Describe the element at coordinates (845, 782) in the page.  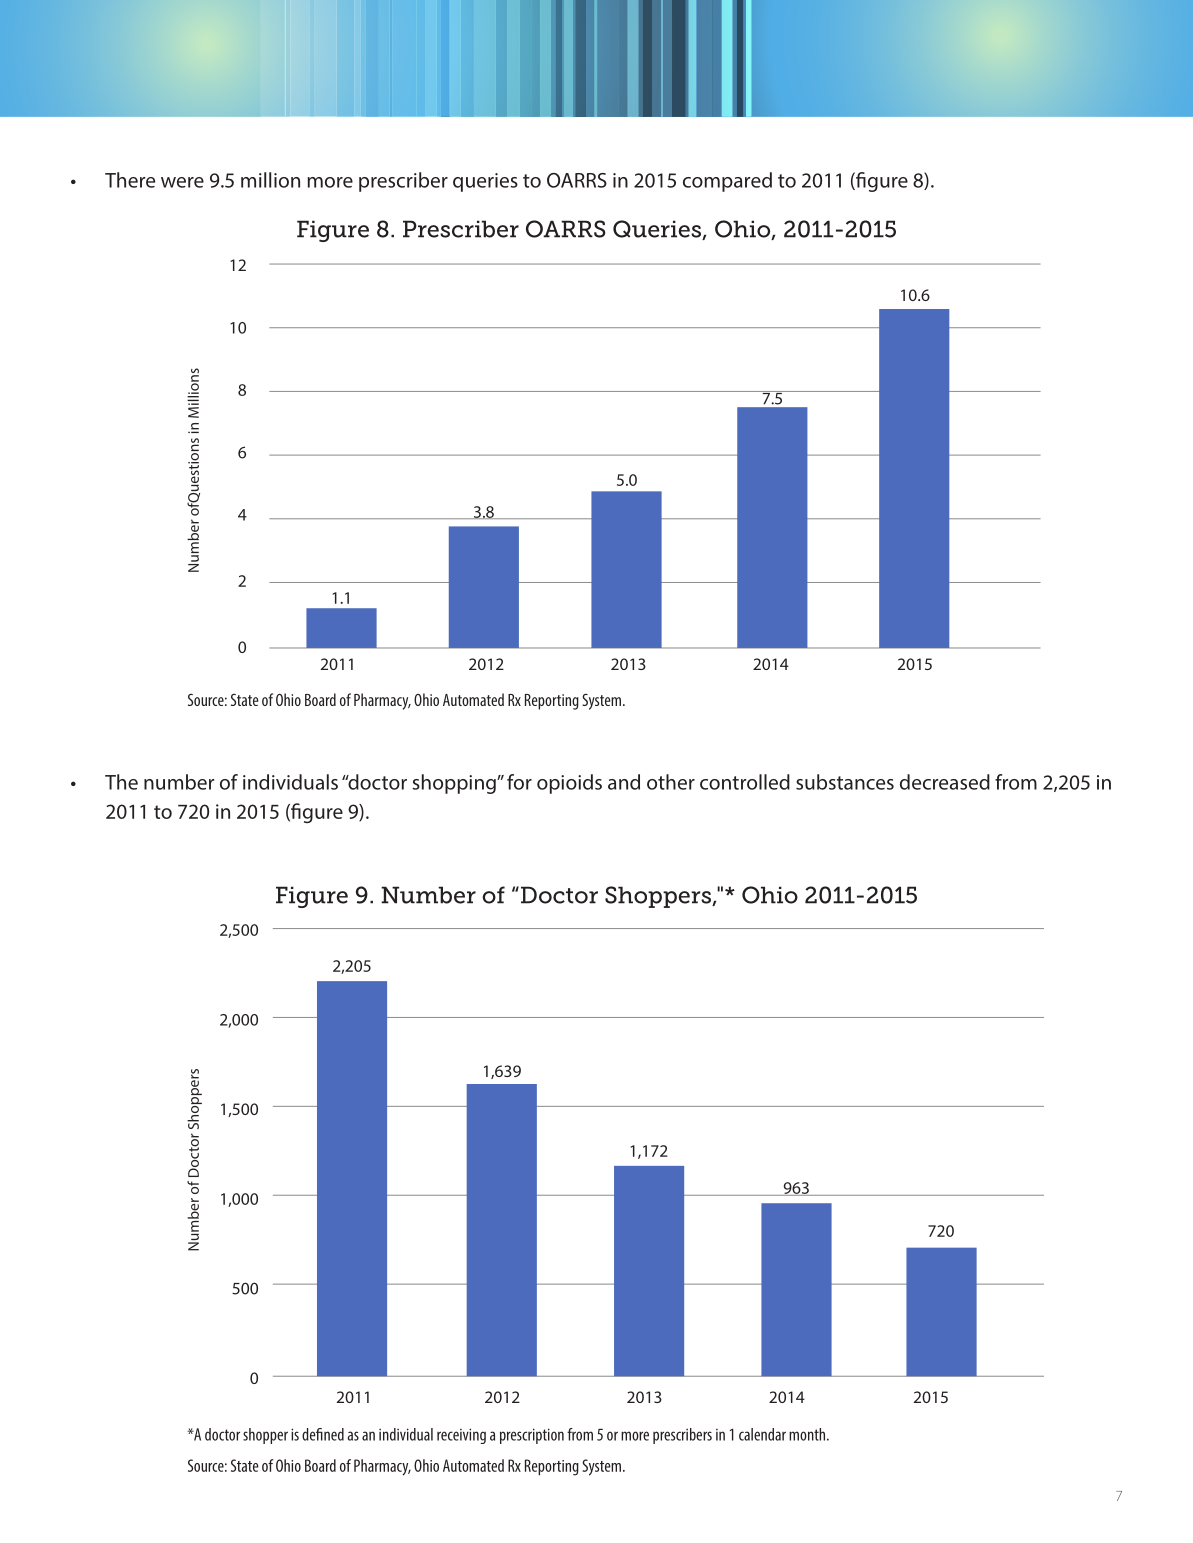
I see `substances` at that location.
